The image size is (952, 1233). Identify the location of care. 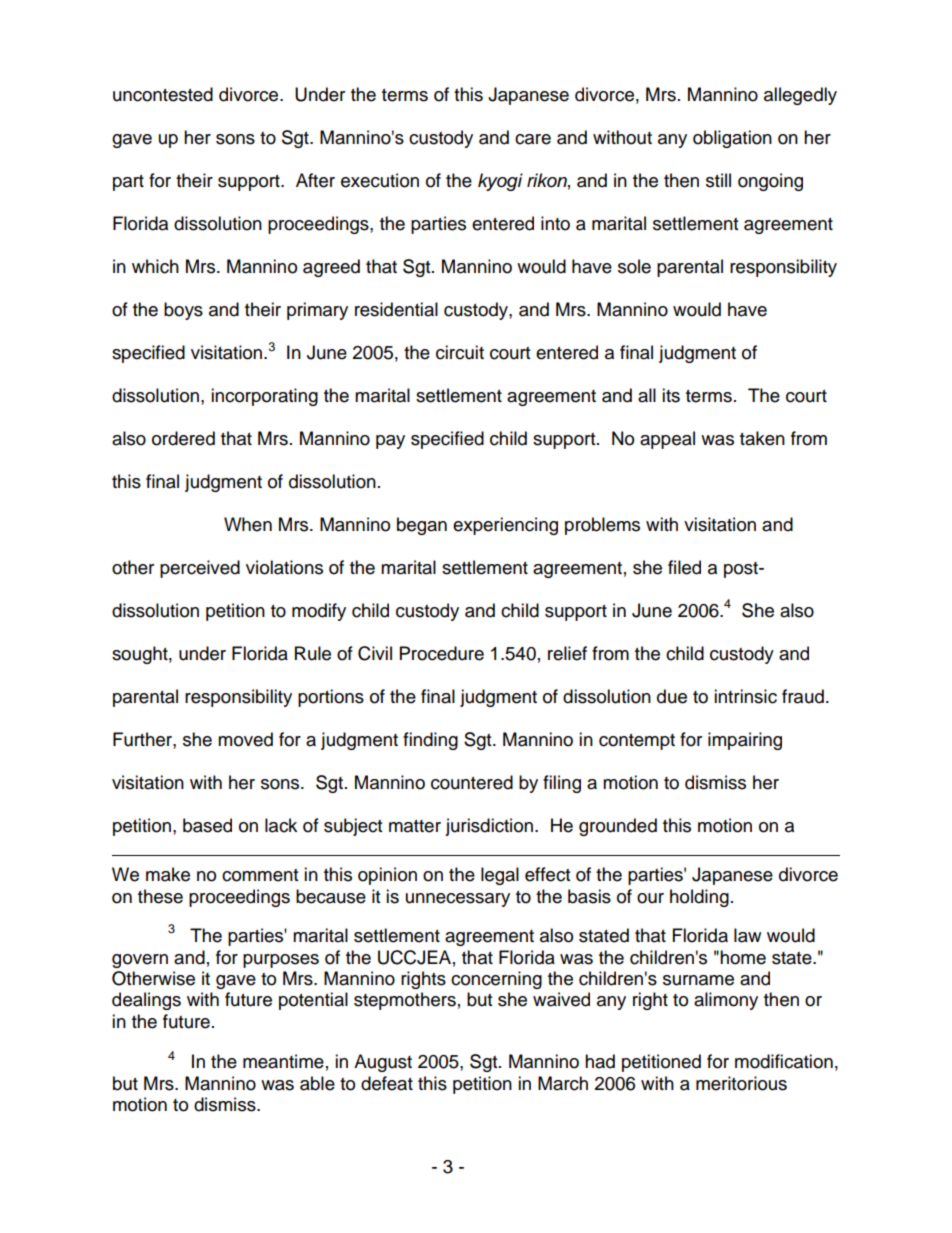
(533, 139).
